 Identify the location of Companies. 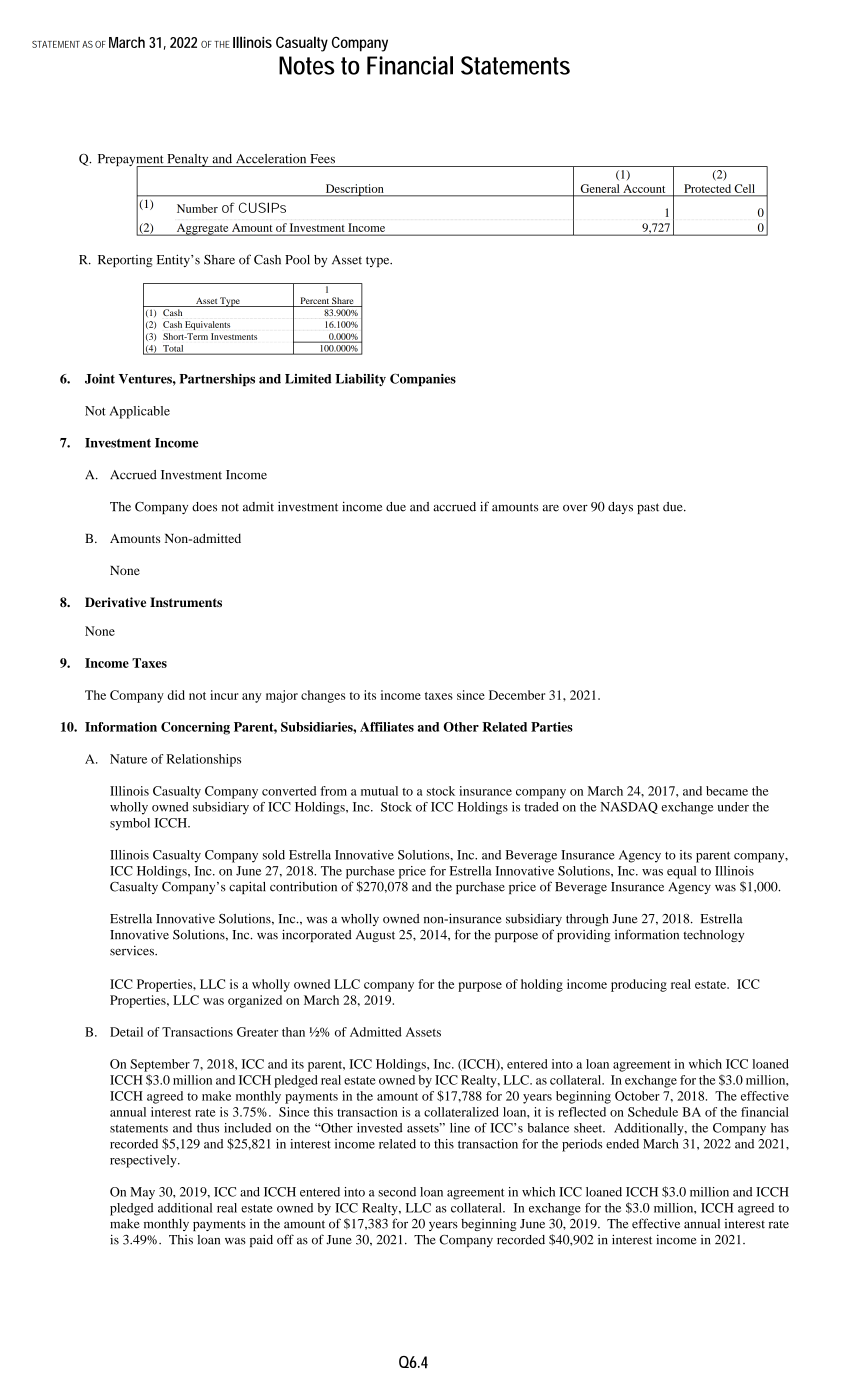
(423, 379).
